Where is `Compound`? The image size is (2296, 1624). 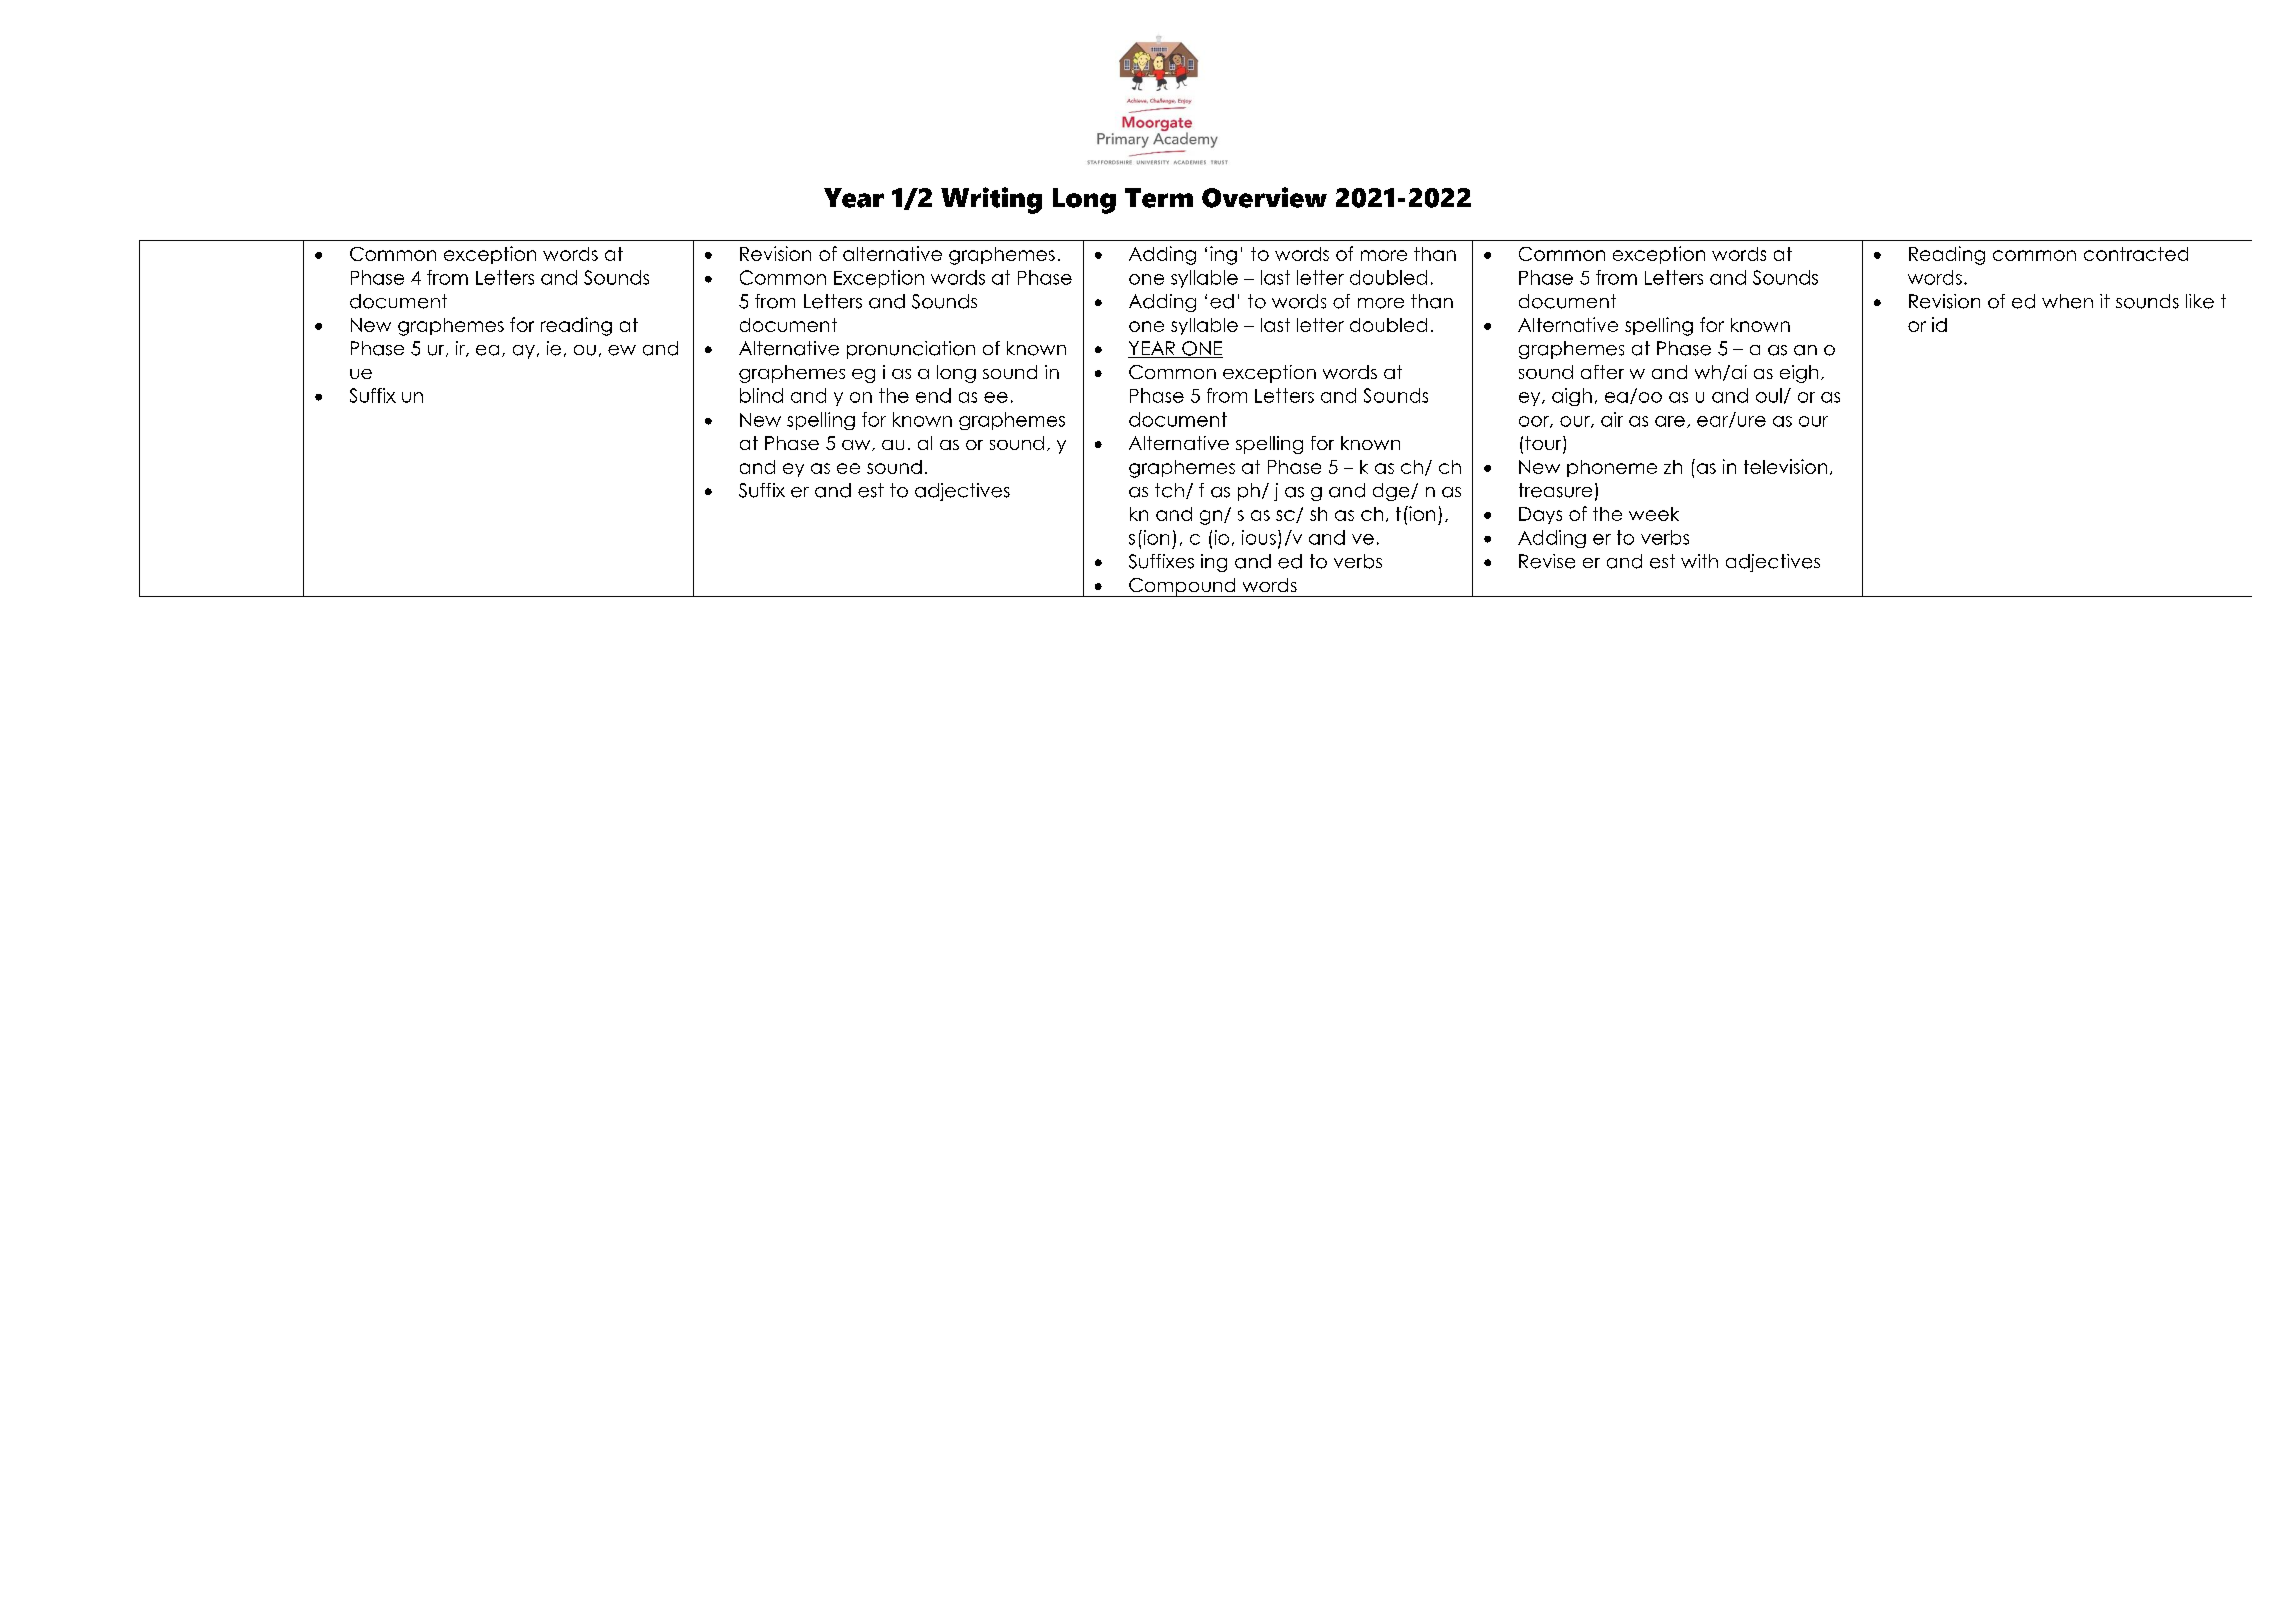
Compound is located at coordinates (1182, 587).
